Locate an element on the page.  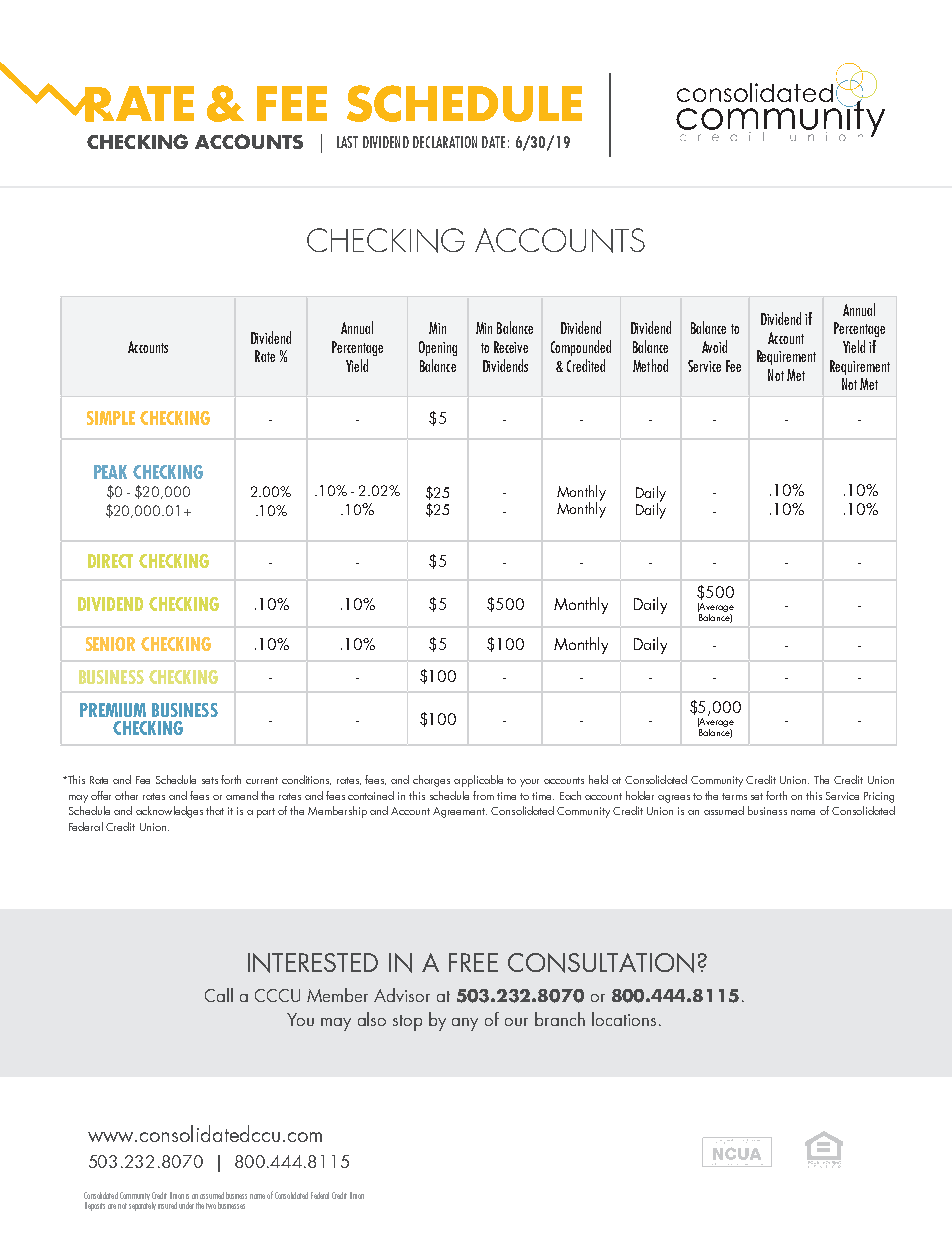
DECLARATION is located at coordinates (445, 142).
